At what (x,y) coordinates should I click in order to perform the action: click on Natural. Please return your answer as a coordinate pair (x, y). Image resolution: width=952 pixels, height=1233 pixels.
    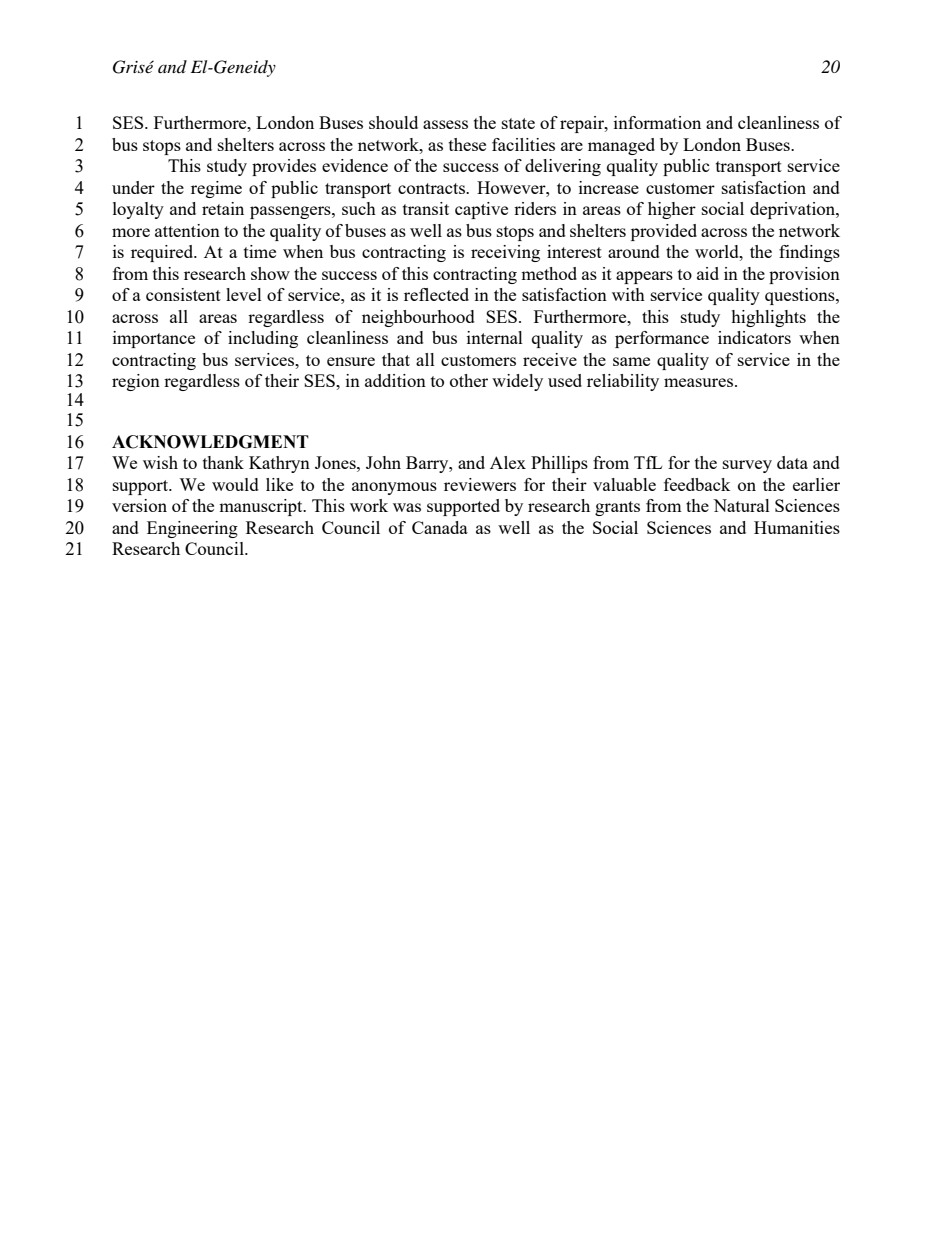
    Looking at the image, I should click on (741, 505).
